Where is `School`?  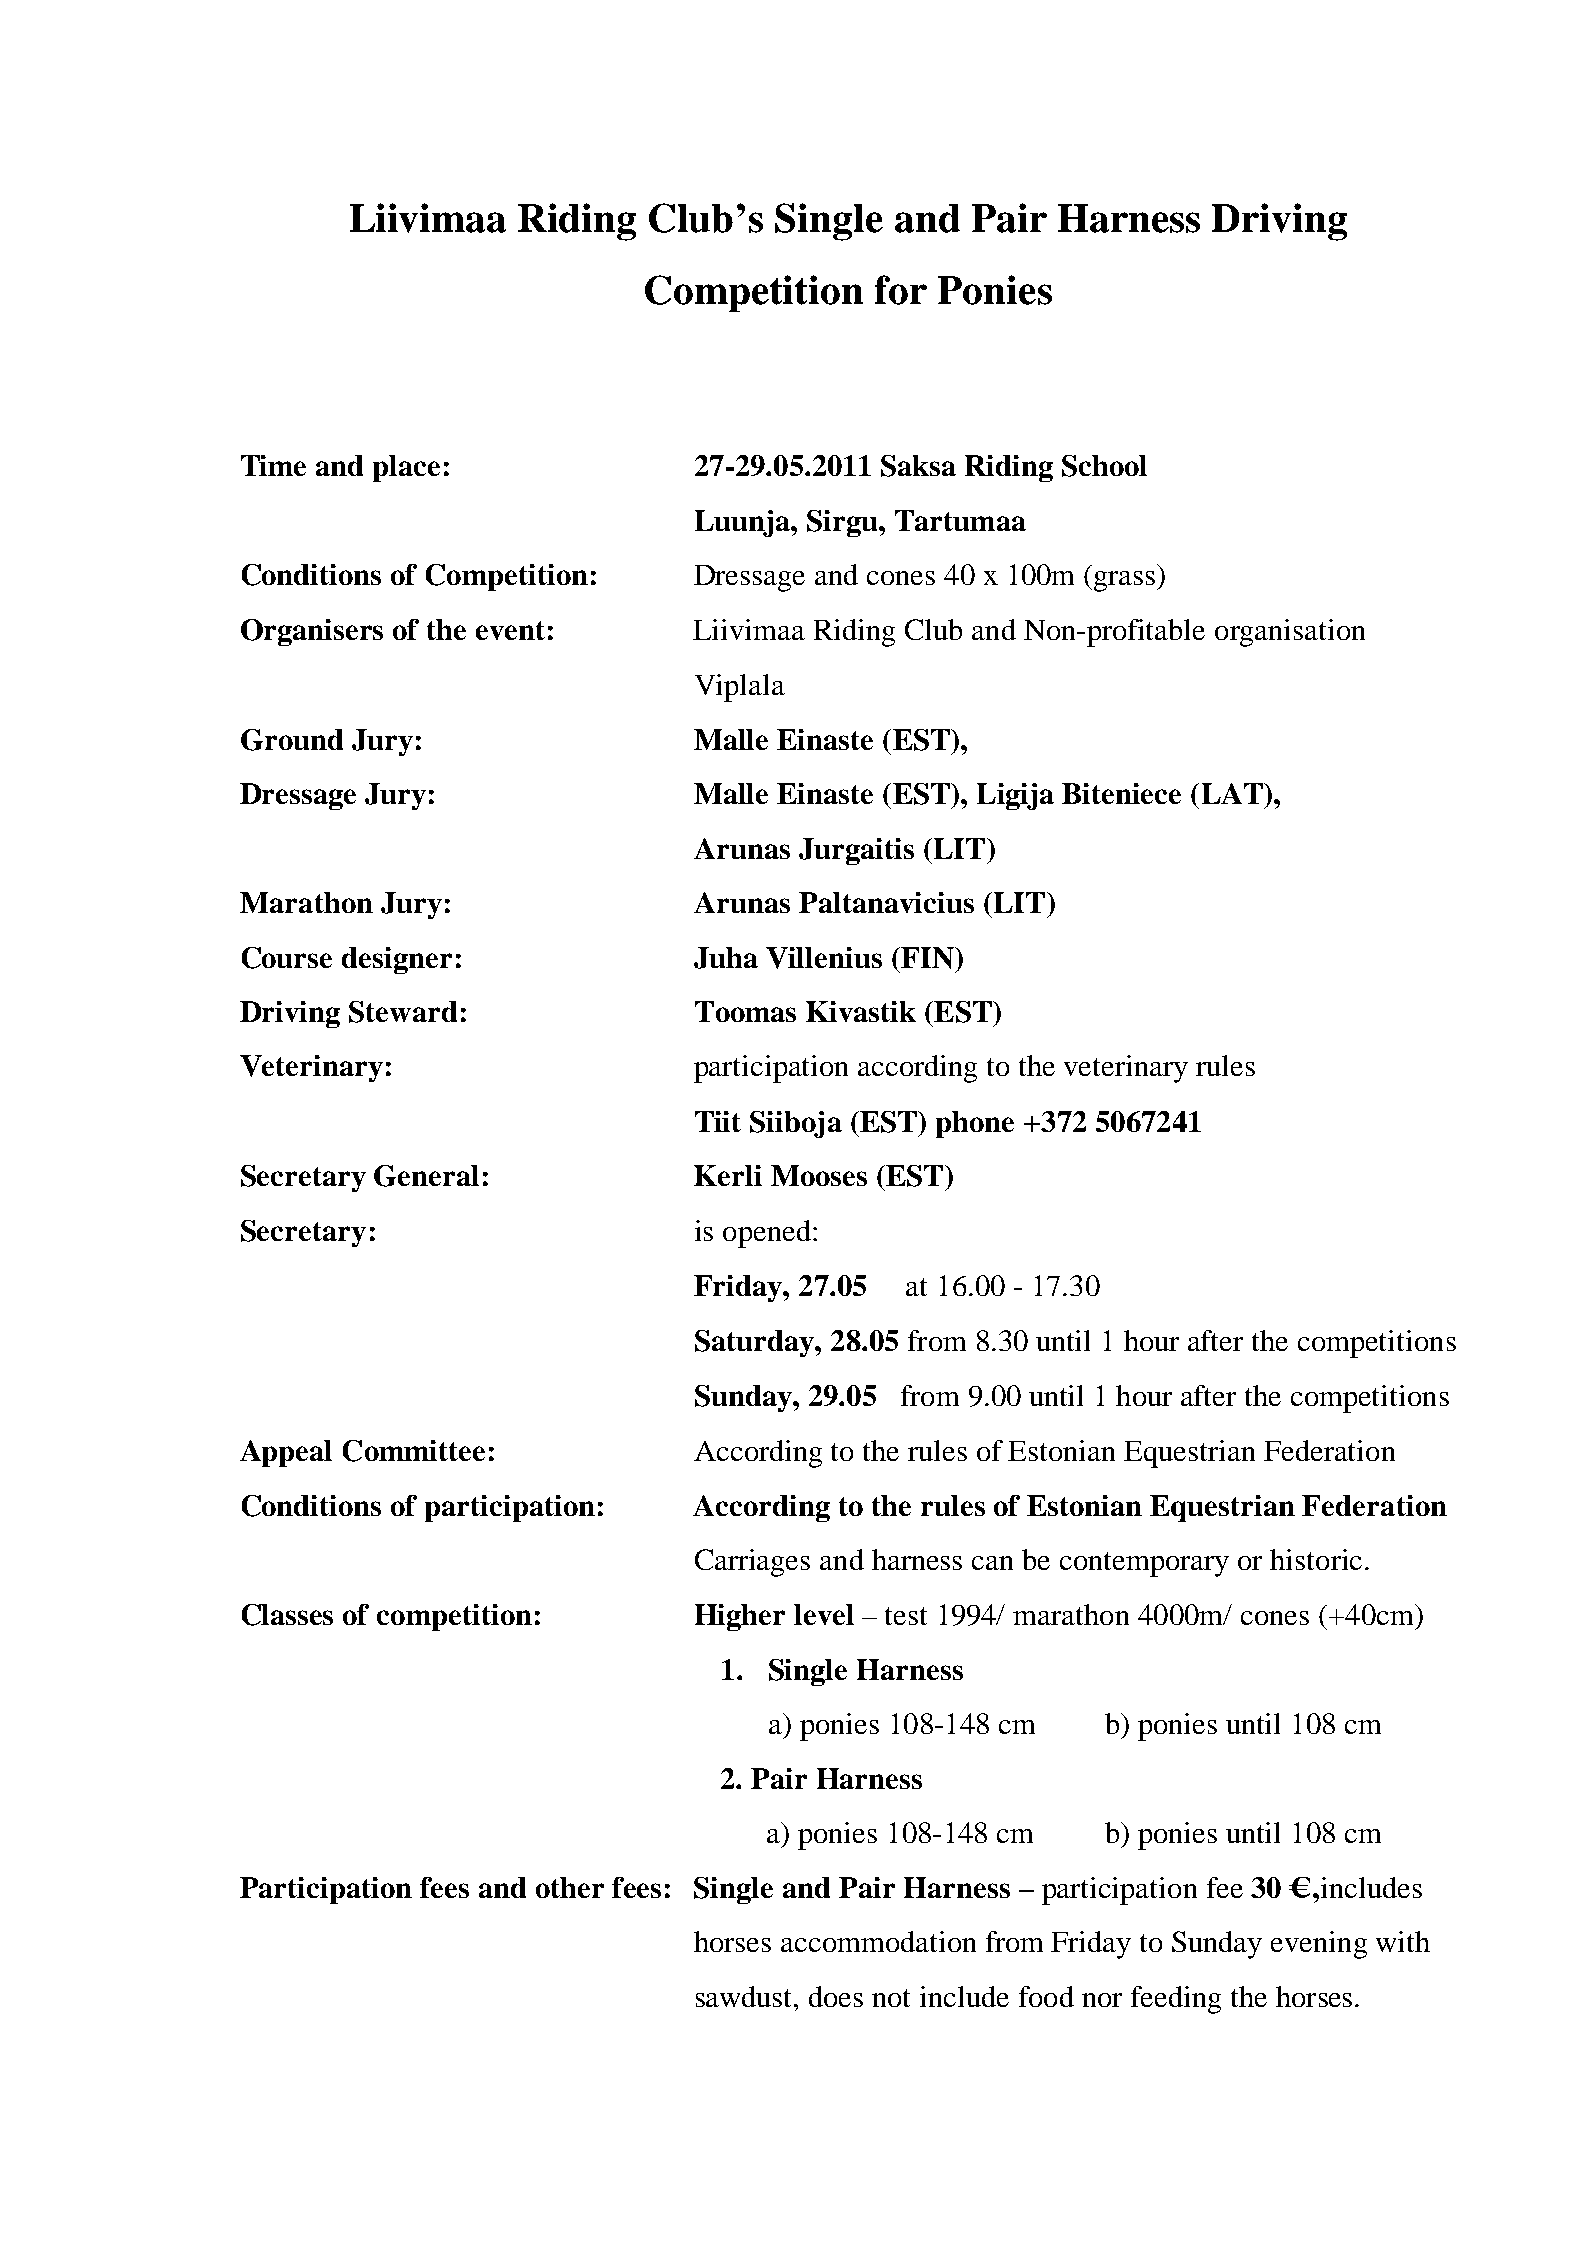 School is located at coordinates (1104, 466).
